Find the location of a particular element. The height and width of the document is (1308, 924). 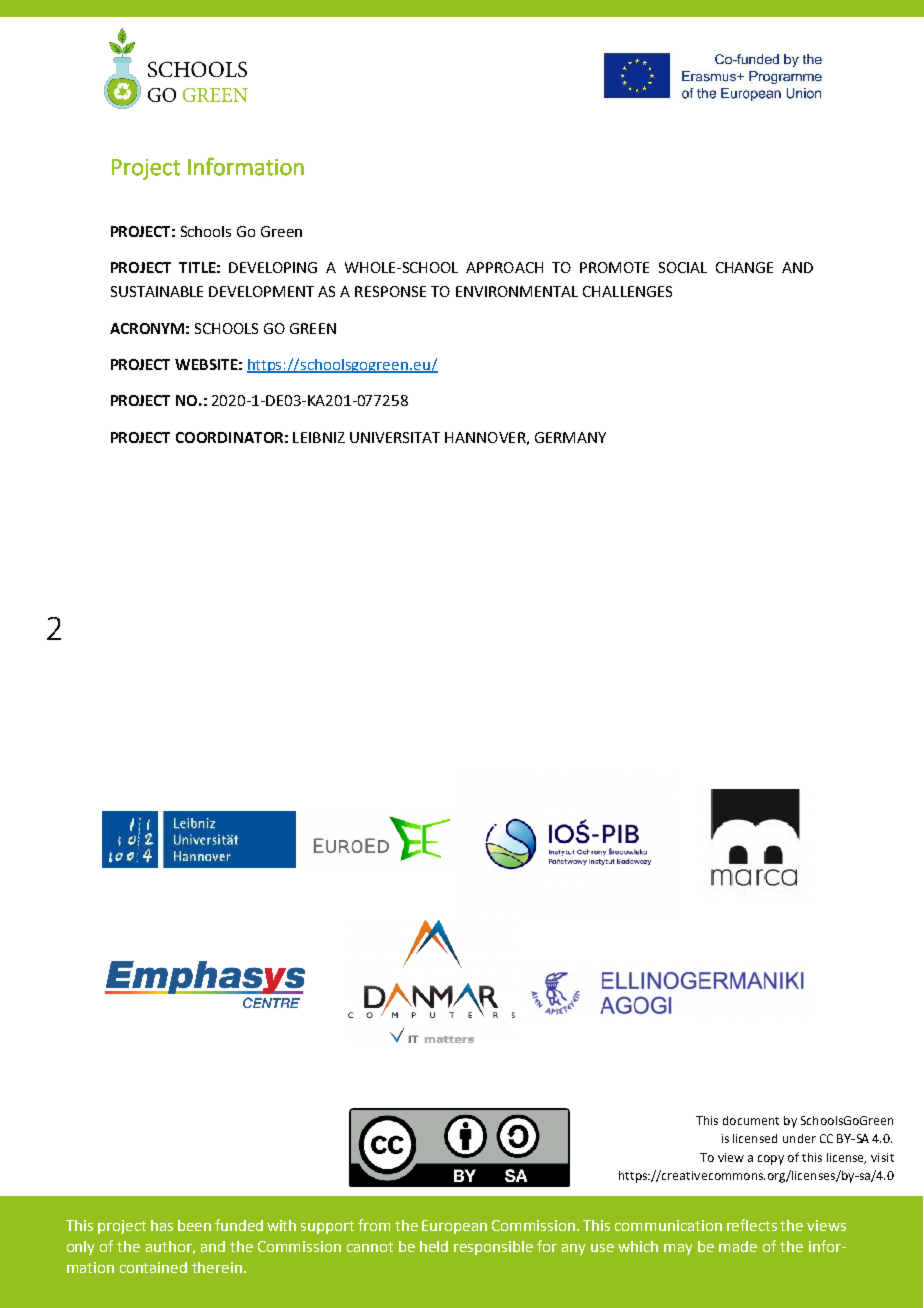

copy is located at coordinates (771, 1160).
